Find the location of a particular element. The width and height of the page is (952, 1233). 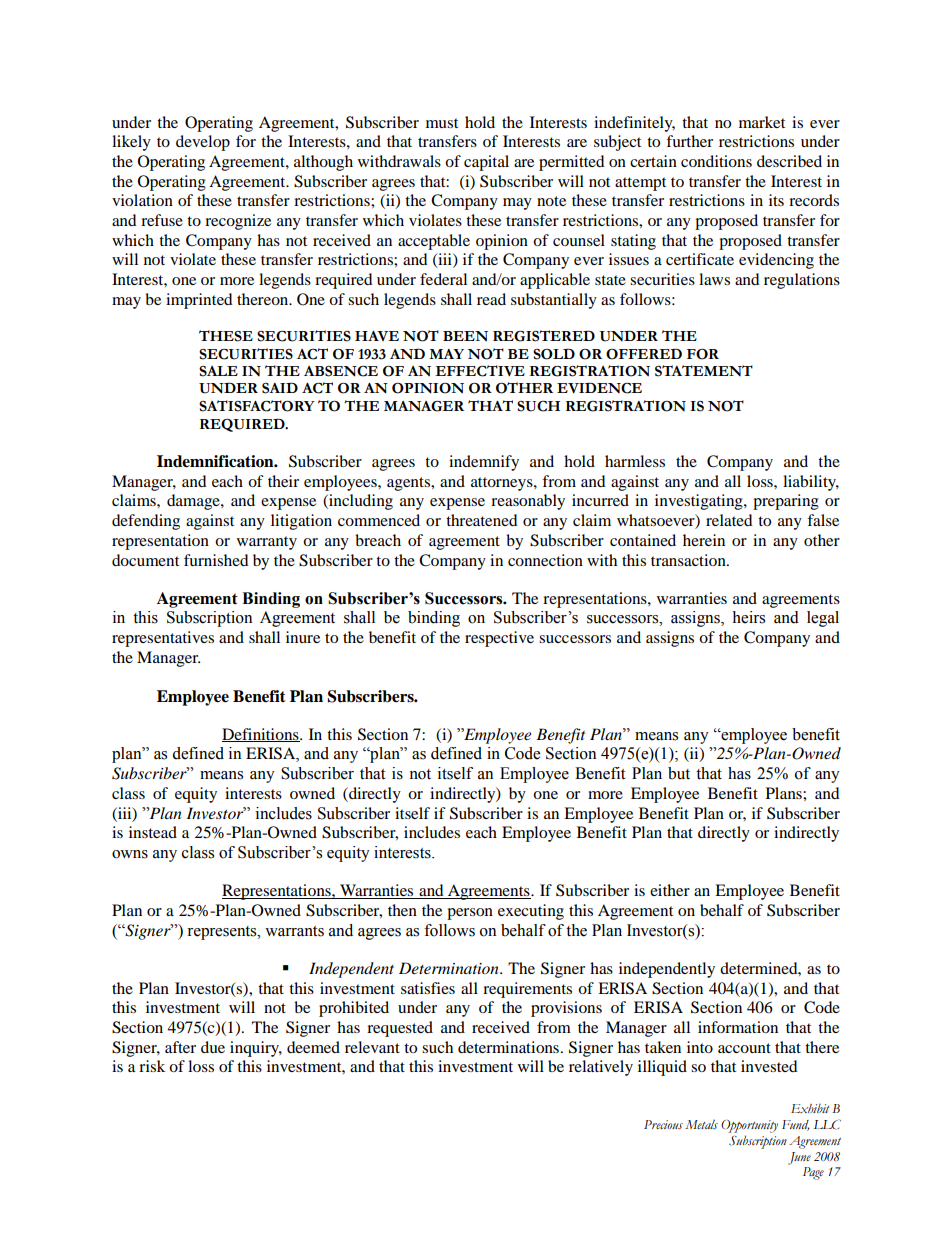

conditions is located at coordinates (716, 161).
